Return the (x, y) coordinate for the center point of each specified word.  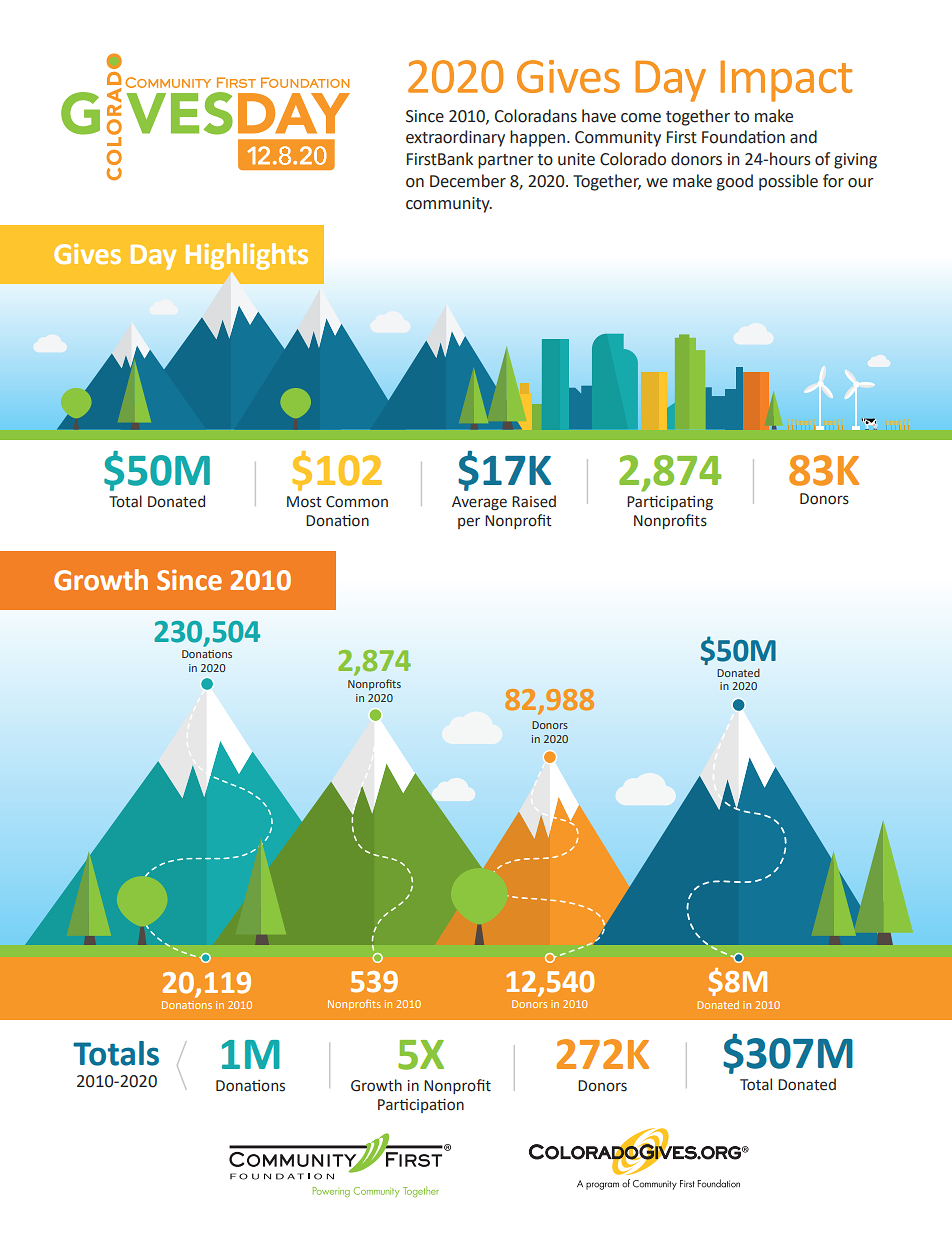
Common (357, 502)
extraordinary (455, 138)
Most (304, 502)
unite (576, 159)
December (468, 181)
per (469, 523)
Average (479, 503)
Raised (534, 501)
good (735, 182)
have (599, 116)
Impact (786, 81)
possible (788, 182)
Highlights (247, 256)
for (833, 181)
